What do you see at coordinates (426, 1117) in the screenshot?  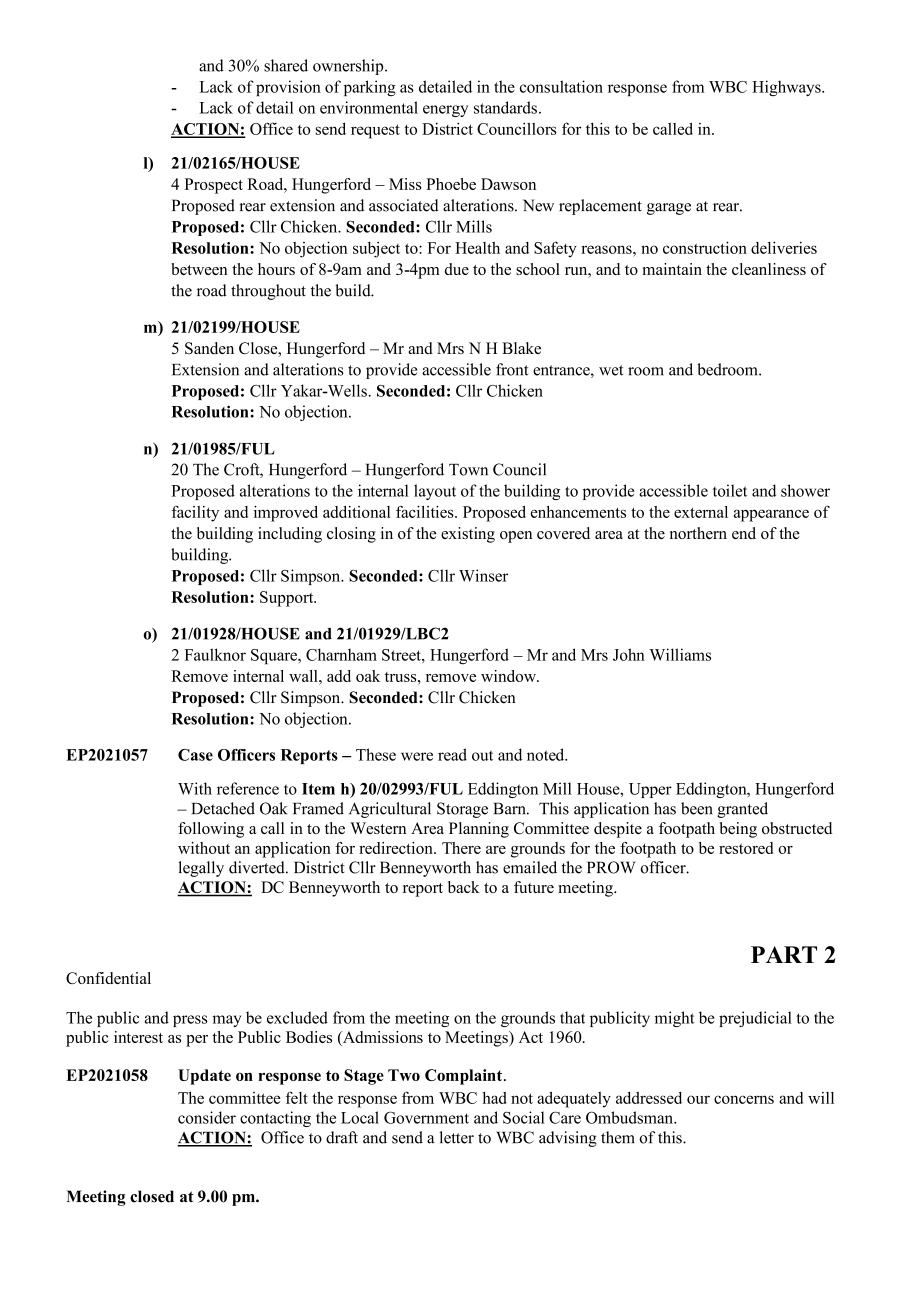 I see `Government` at bounding box center [426, 1117].
